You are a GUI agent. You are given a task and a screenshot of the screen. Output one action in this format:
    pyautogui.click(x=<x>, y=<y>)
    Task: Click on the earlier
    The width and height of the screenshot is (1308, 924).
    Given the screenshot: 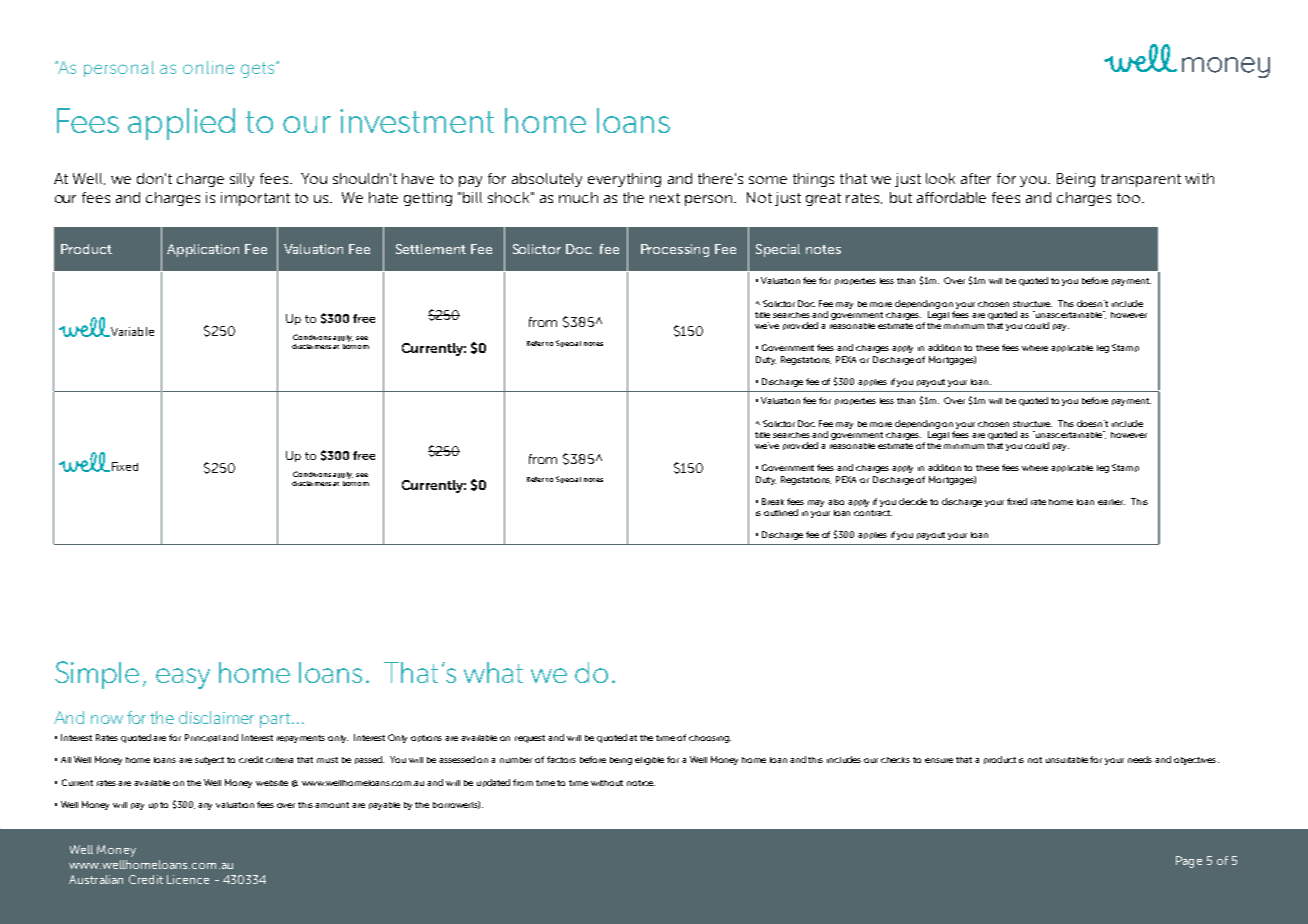 What is the action you would take?
    pyautogui.click(x=1111, y=502)
